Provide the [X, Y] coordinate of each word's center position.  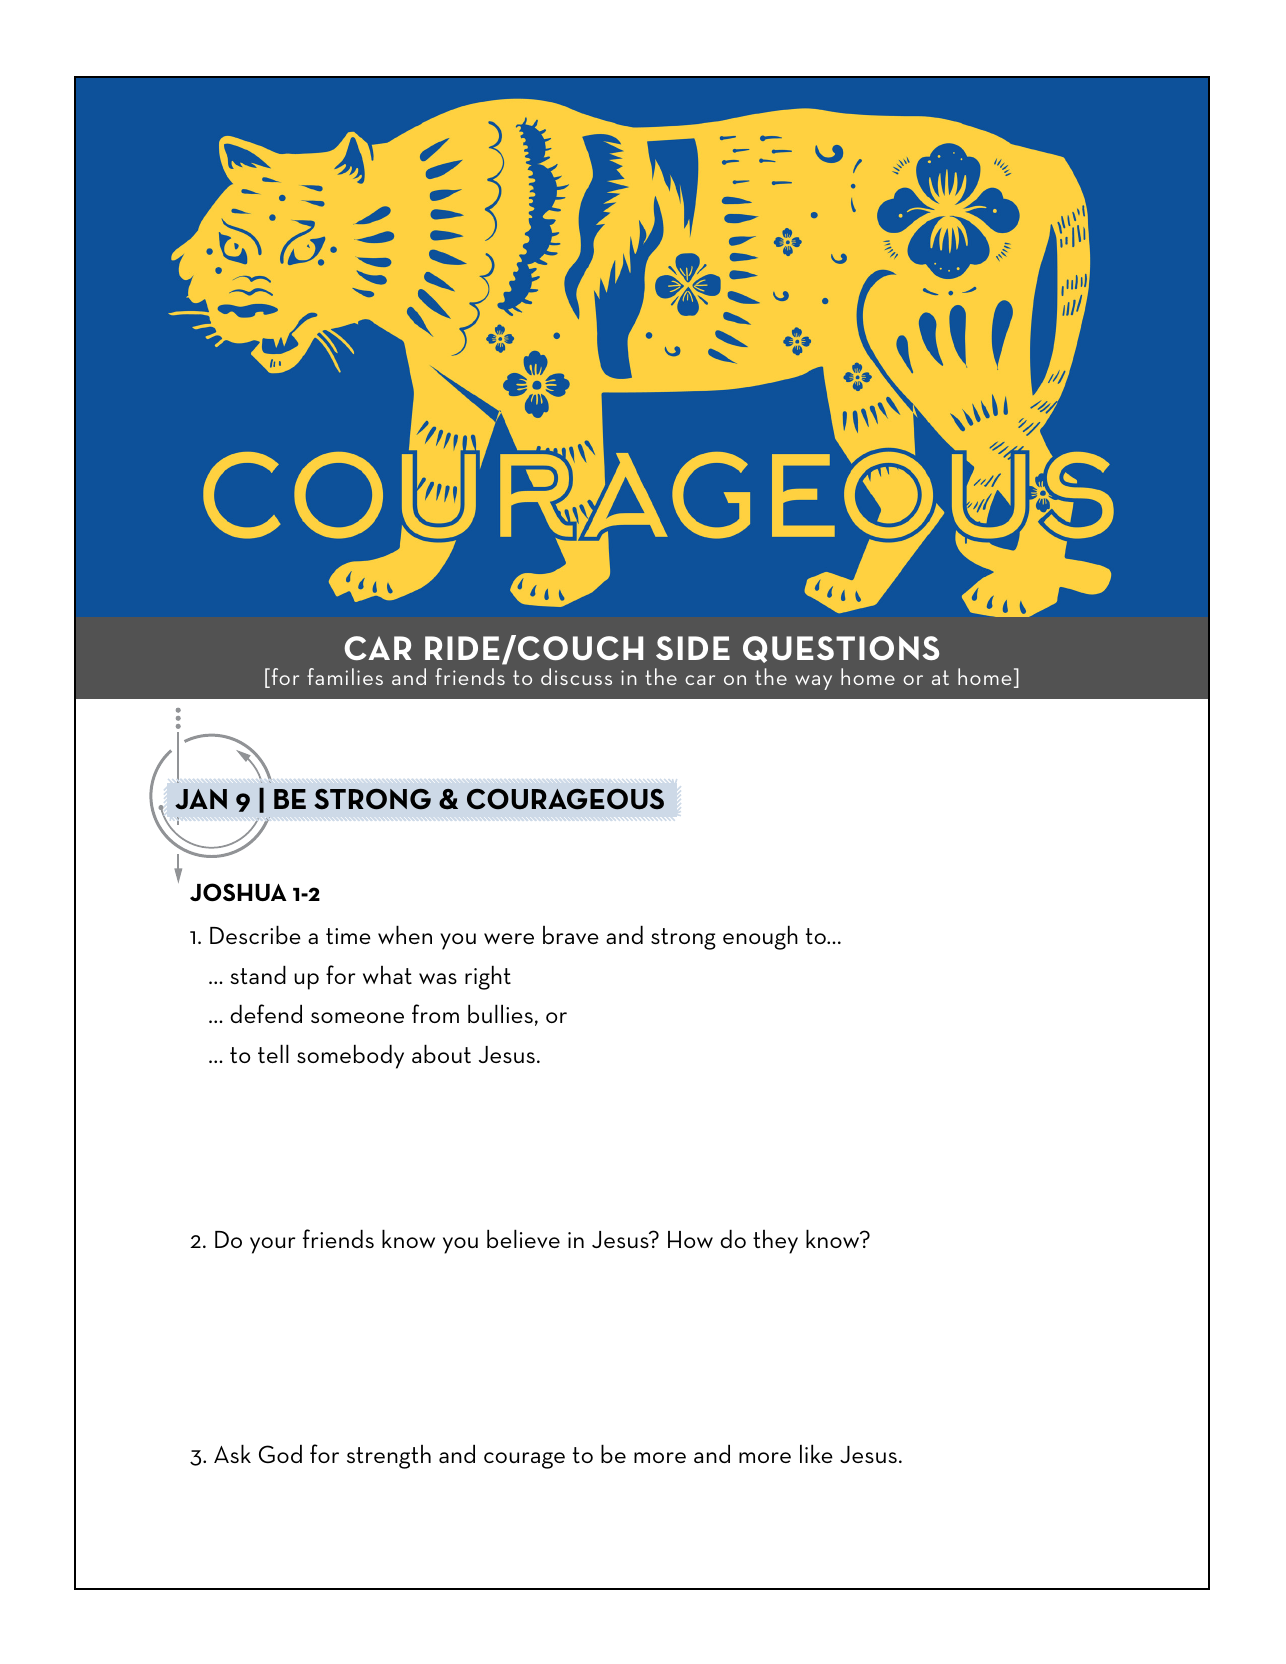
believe [523, 1238]
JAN [201, 799]
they [775, 1242]
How [690, 1239]
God [280, 1453]
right [488, 977]
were [509, 938]
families [345, 676]
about [441, 1053]
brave [571, 935]
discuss [576, 676]
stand [258, 974]
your [272, 1245]
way [813, 682]
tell [273, 1053]
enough [760, 937]
